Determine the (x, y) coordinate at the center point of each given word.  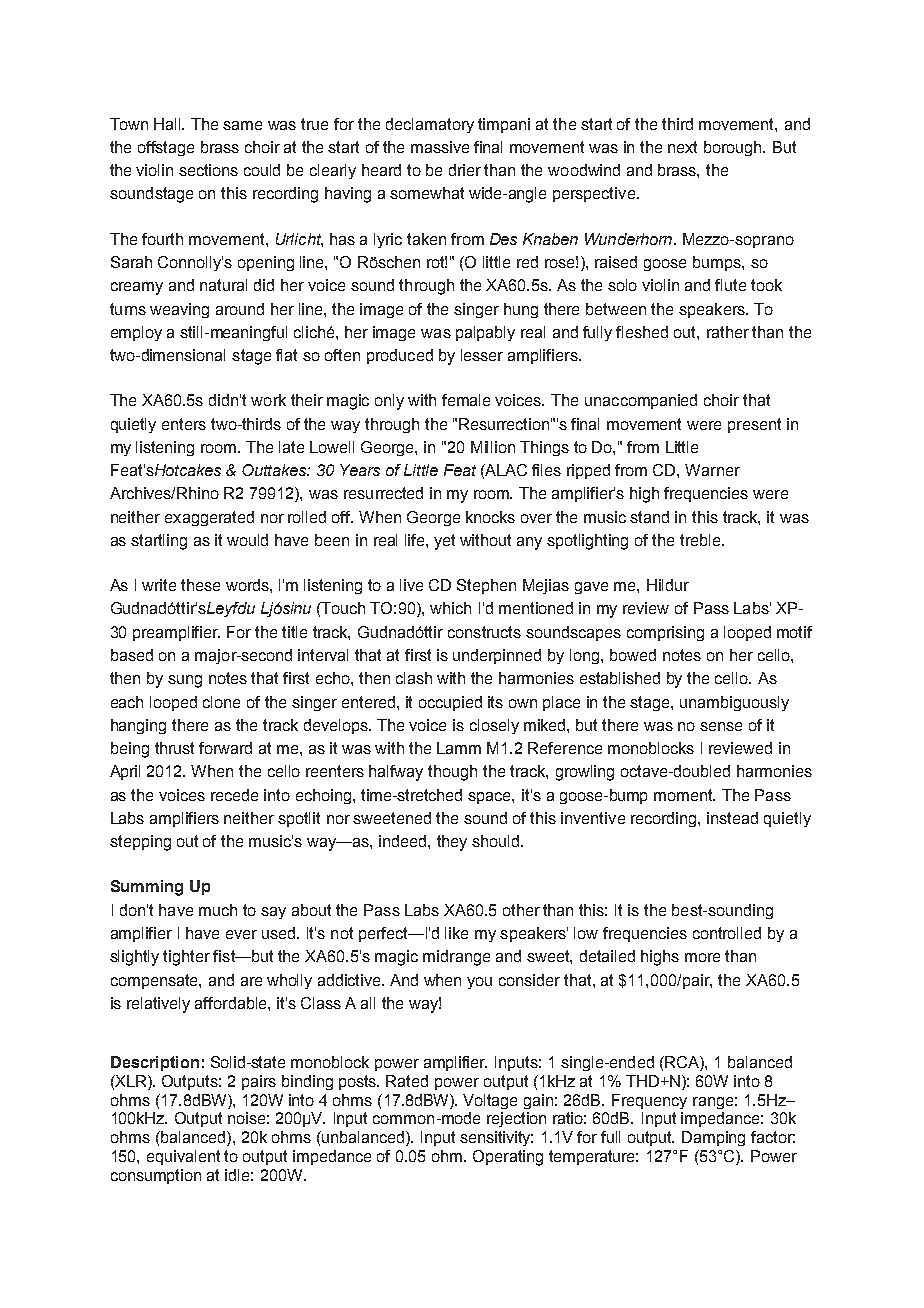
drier (465, 170)
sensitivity (496, 1138)
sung (185, 681)
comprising (665, 633)
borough (734, 148)
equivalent (183, 1157)
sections (208, 170)
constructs (484, 632)
